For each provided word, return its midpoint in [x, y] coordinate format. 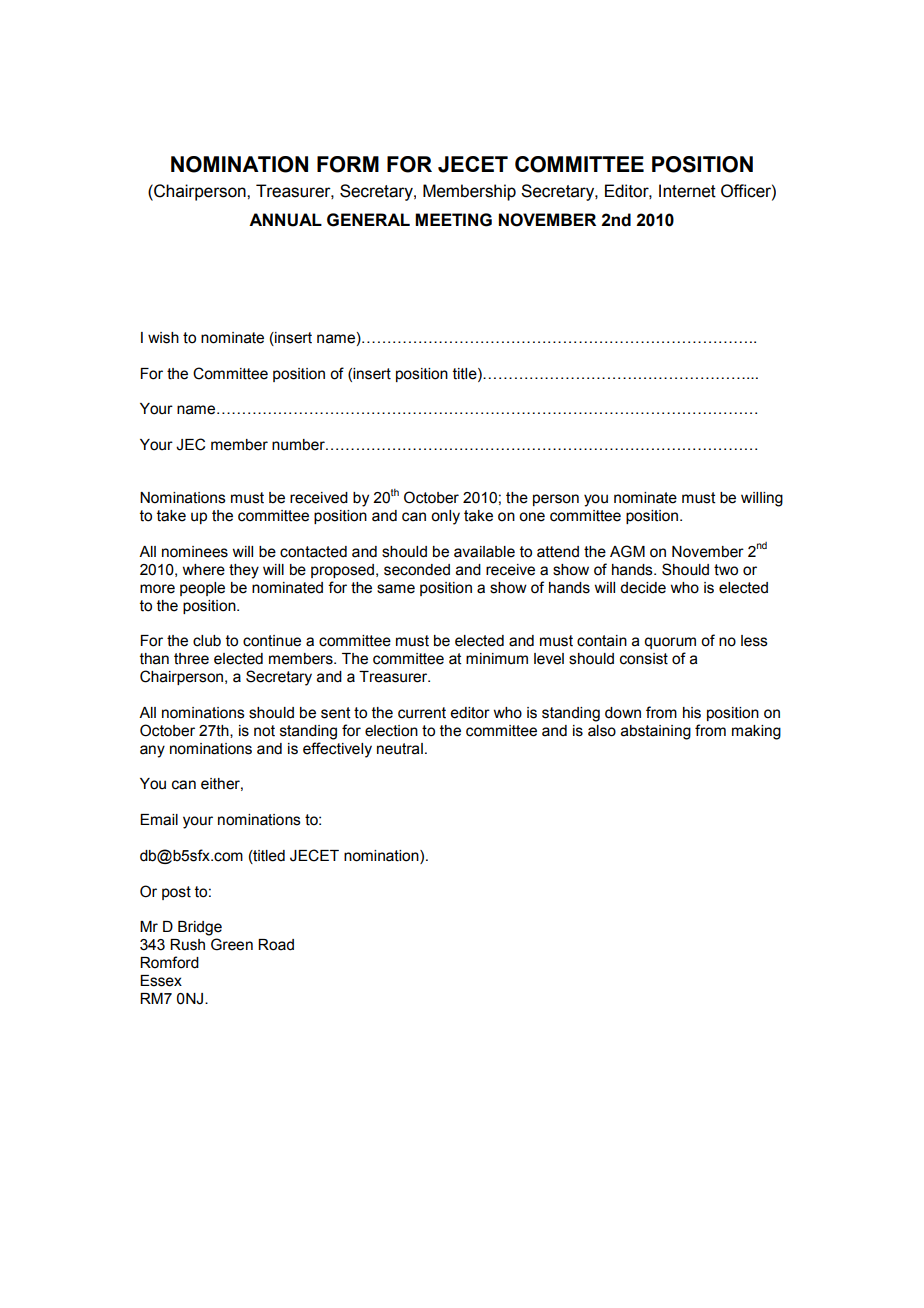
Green [232, 944]
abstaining [656, 732]
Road [276, 945]
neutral [400, 749]
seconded [417, 570]
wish [163, 338]
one [532, 517]
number [299, 445]
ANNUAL [285, 220]
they [244, 571]
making [756, 732]
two [726, 570]
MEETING [453, 220]
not [264, 731]
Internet [687, 191]
